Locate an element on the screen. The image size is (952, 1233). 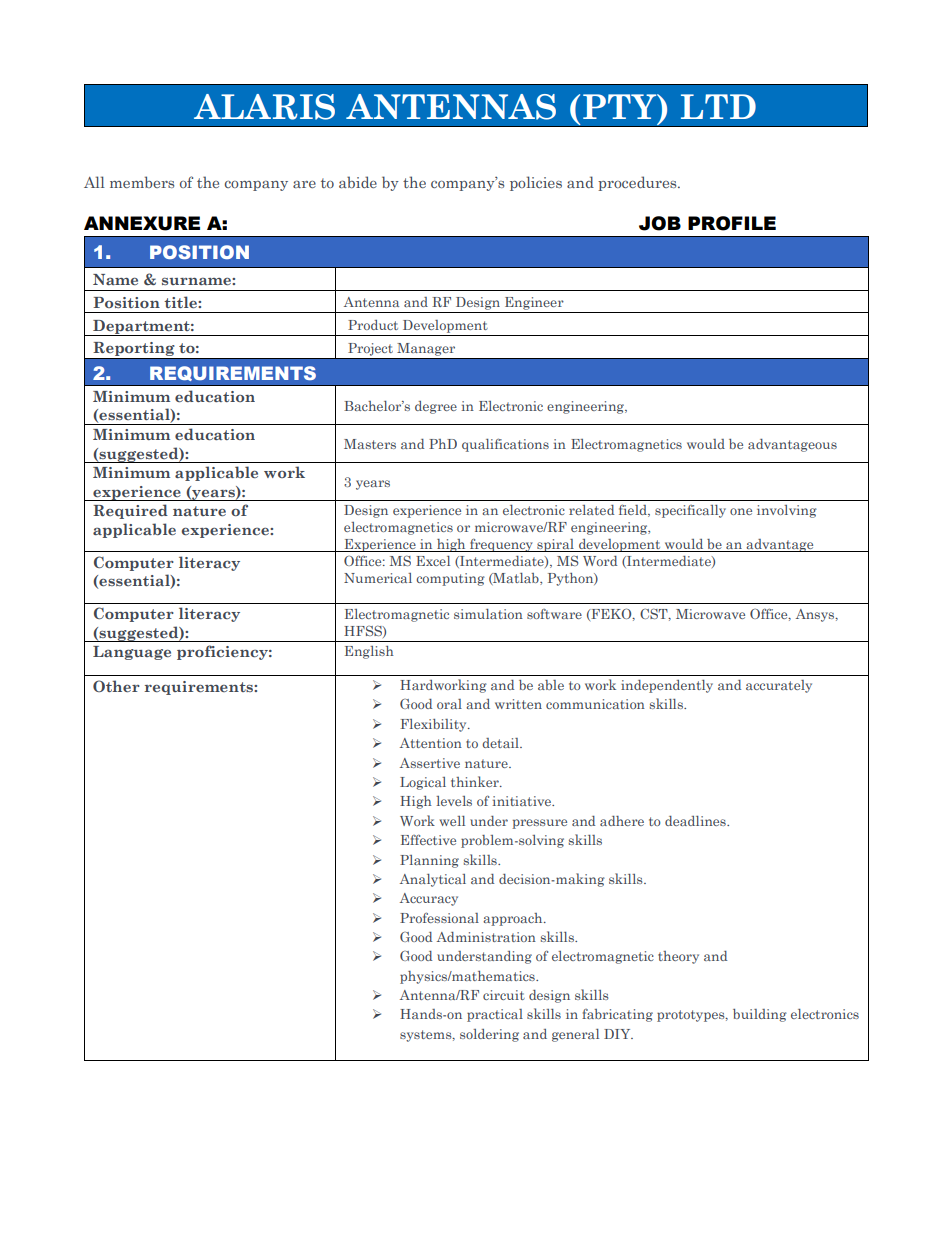
specifically is located at coordinates (690, 511).
